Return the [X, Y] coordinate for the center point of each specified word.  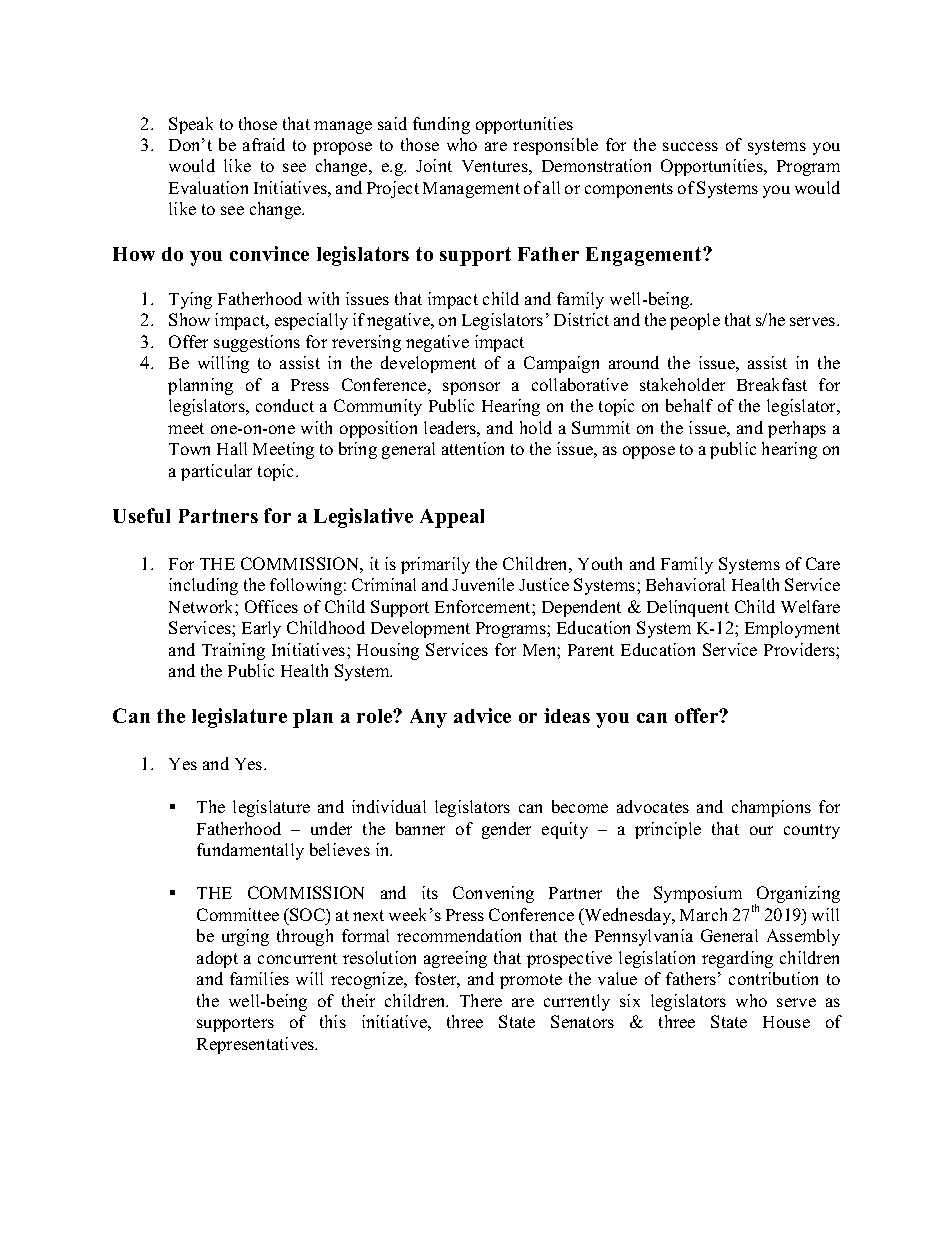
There [481, 1000]
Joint [434, 165]
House [786, 1022]
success [690, 146]
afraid [264, 144]
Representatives [257, 1045]
